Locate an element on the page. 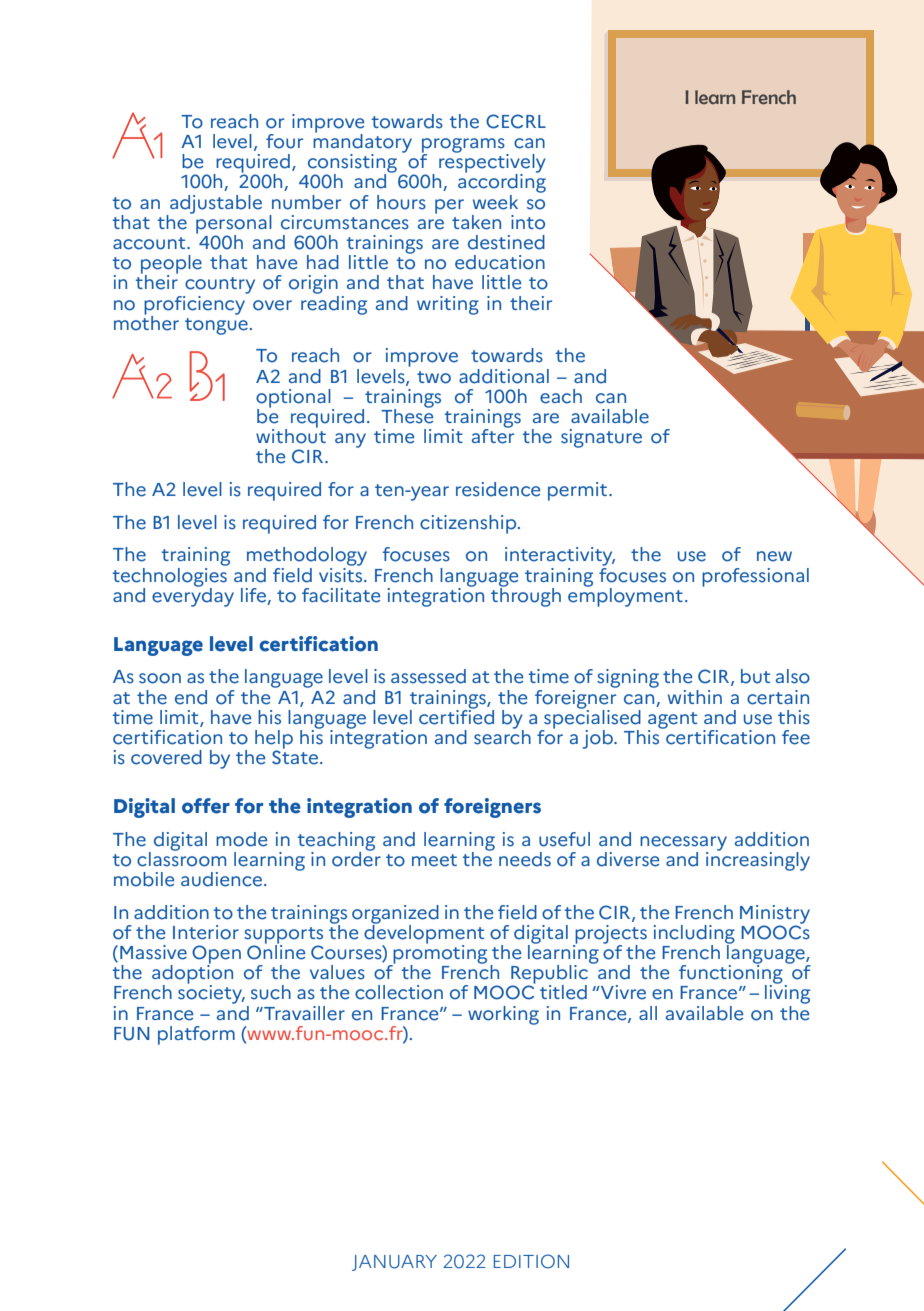 The image size is (924, 1311). end is located at coordinates (191, 697).
